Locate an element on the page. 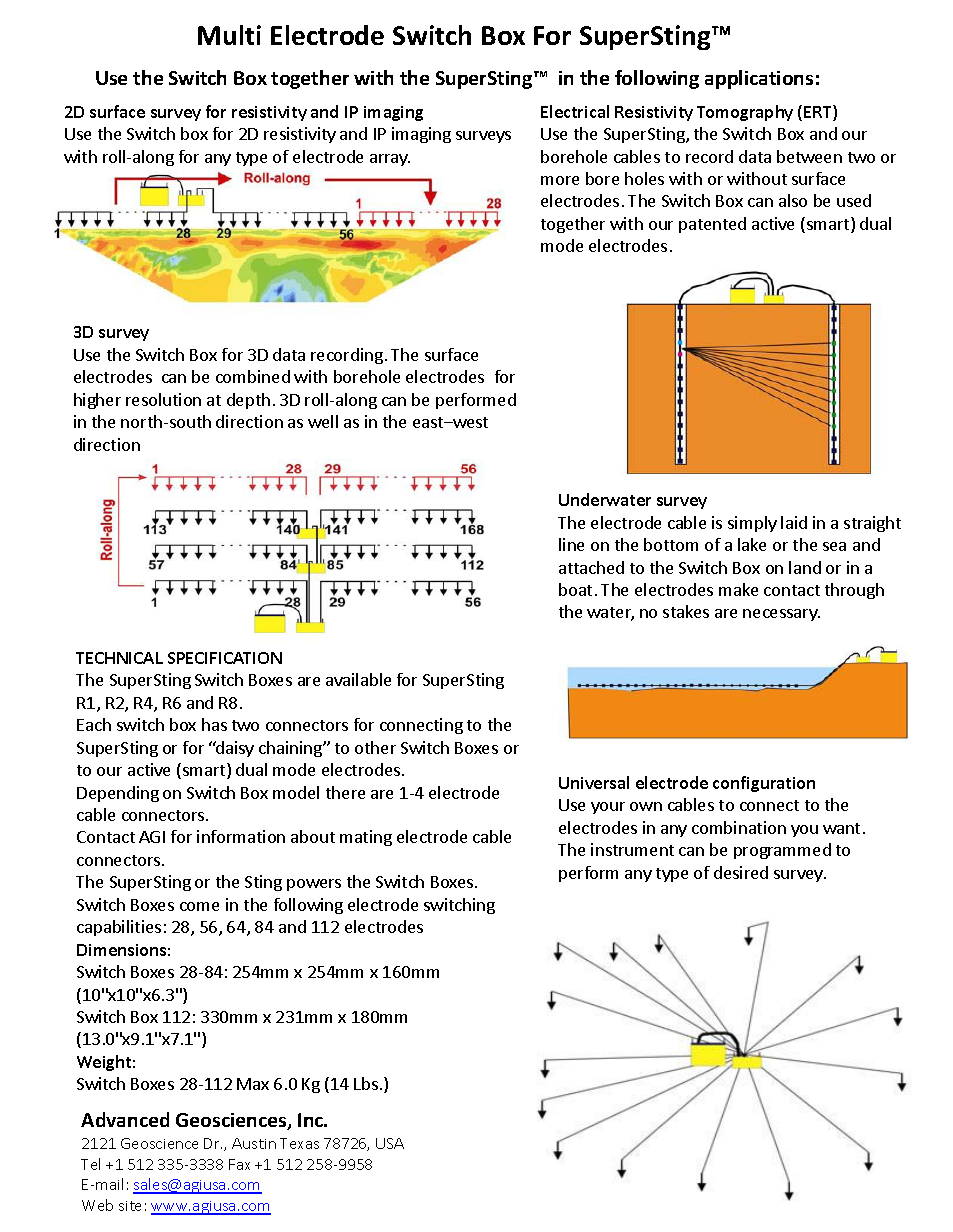 This document has width=953, height=1232. desired is located at coordinates (741, 872).
